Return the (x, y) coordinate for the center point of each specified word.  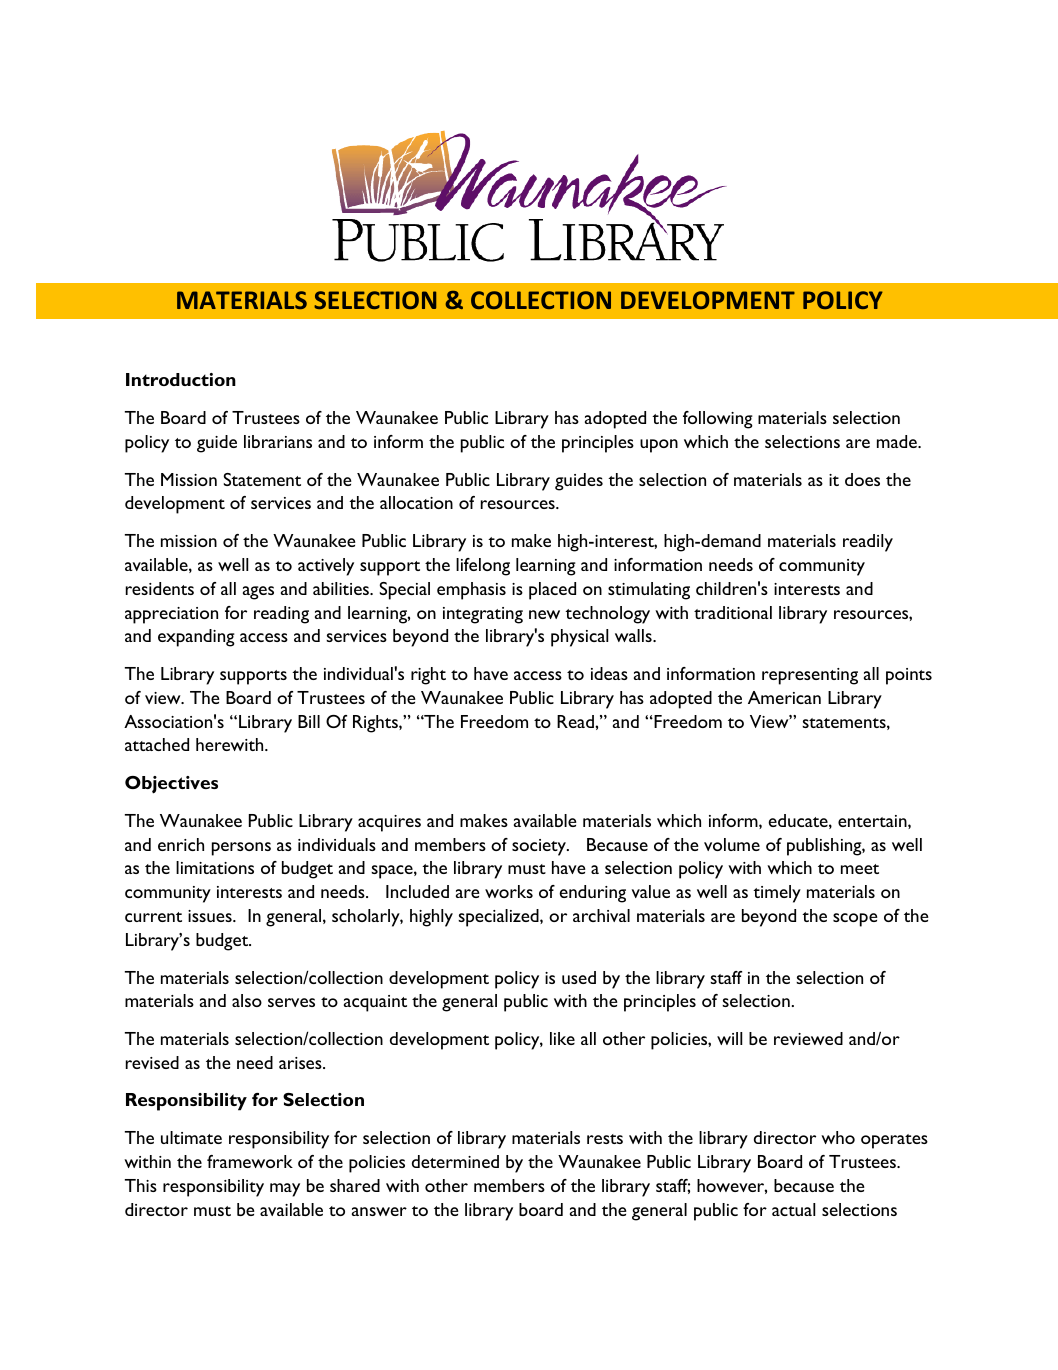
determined (455, 1161)
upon (659, 446)
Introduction (181, 379)
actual (793, 1209)
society (540, 847)
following (718, 420)
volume (732, 844)
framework (250, 1161)
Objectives (171, 785)
